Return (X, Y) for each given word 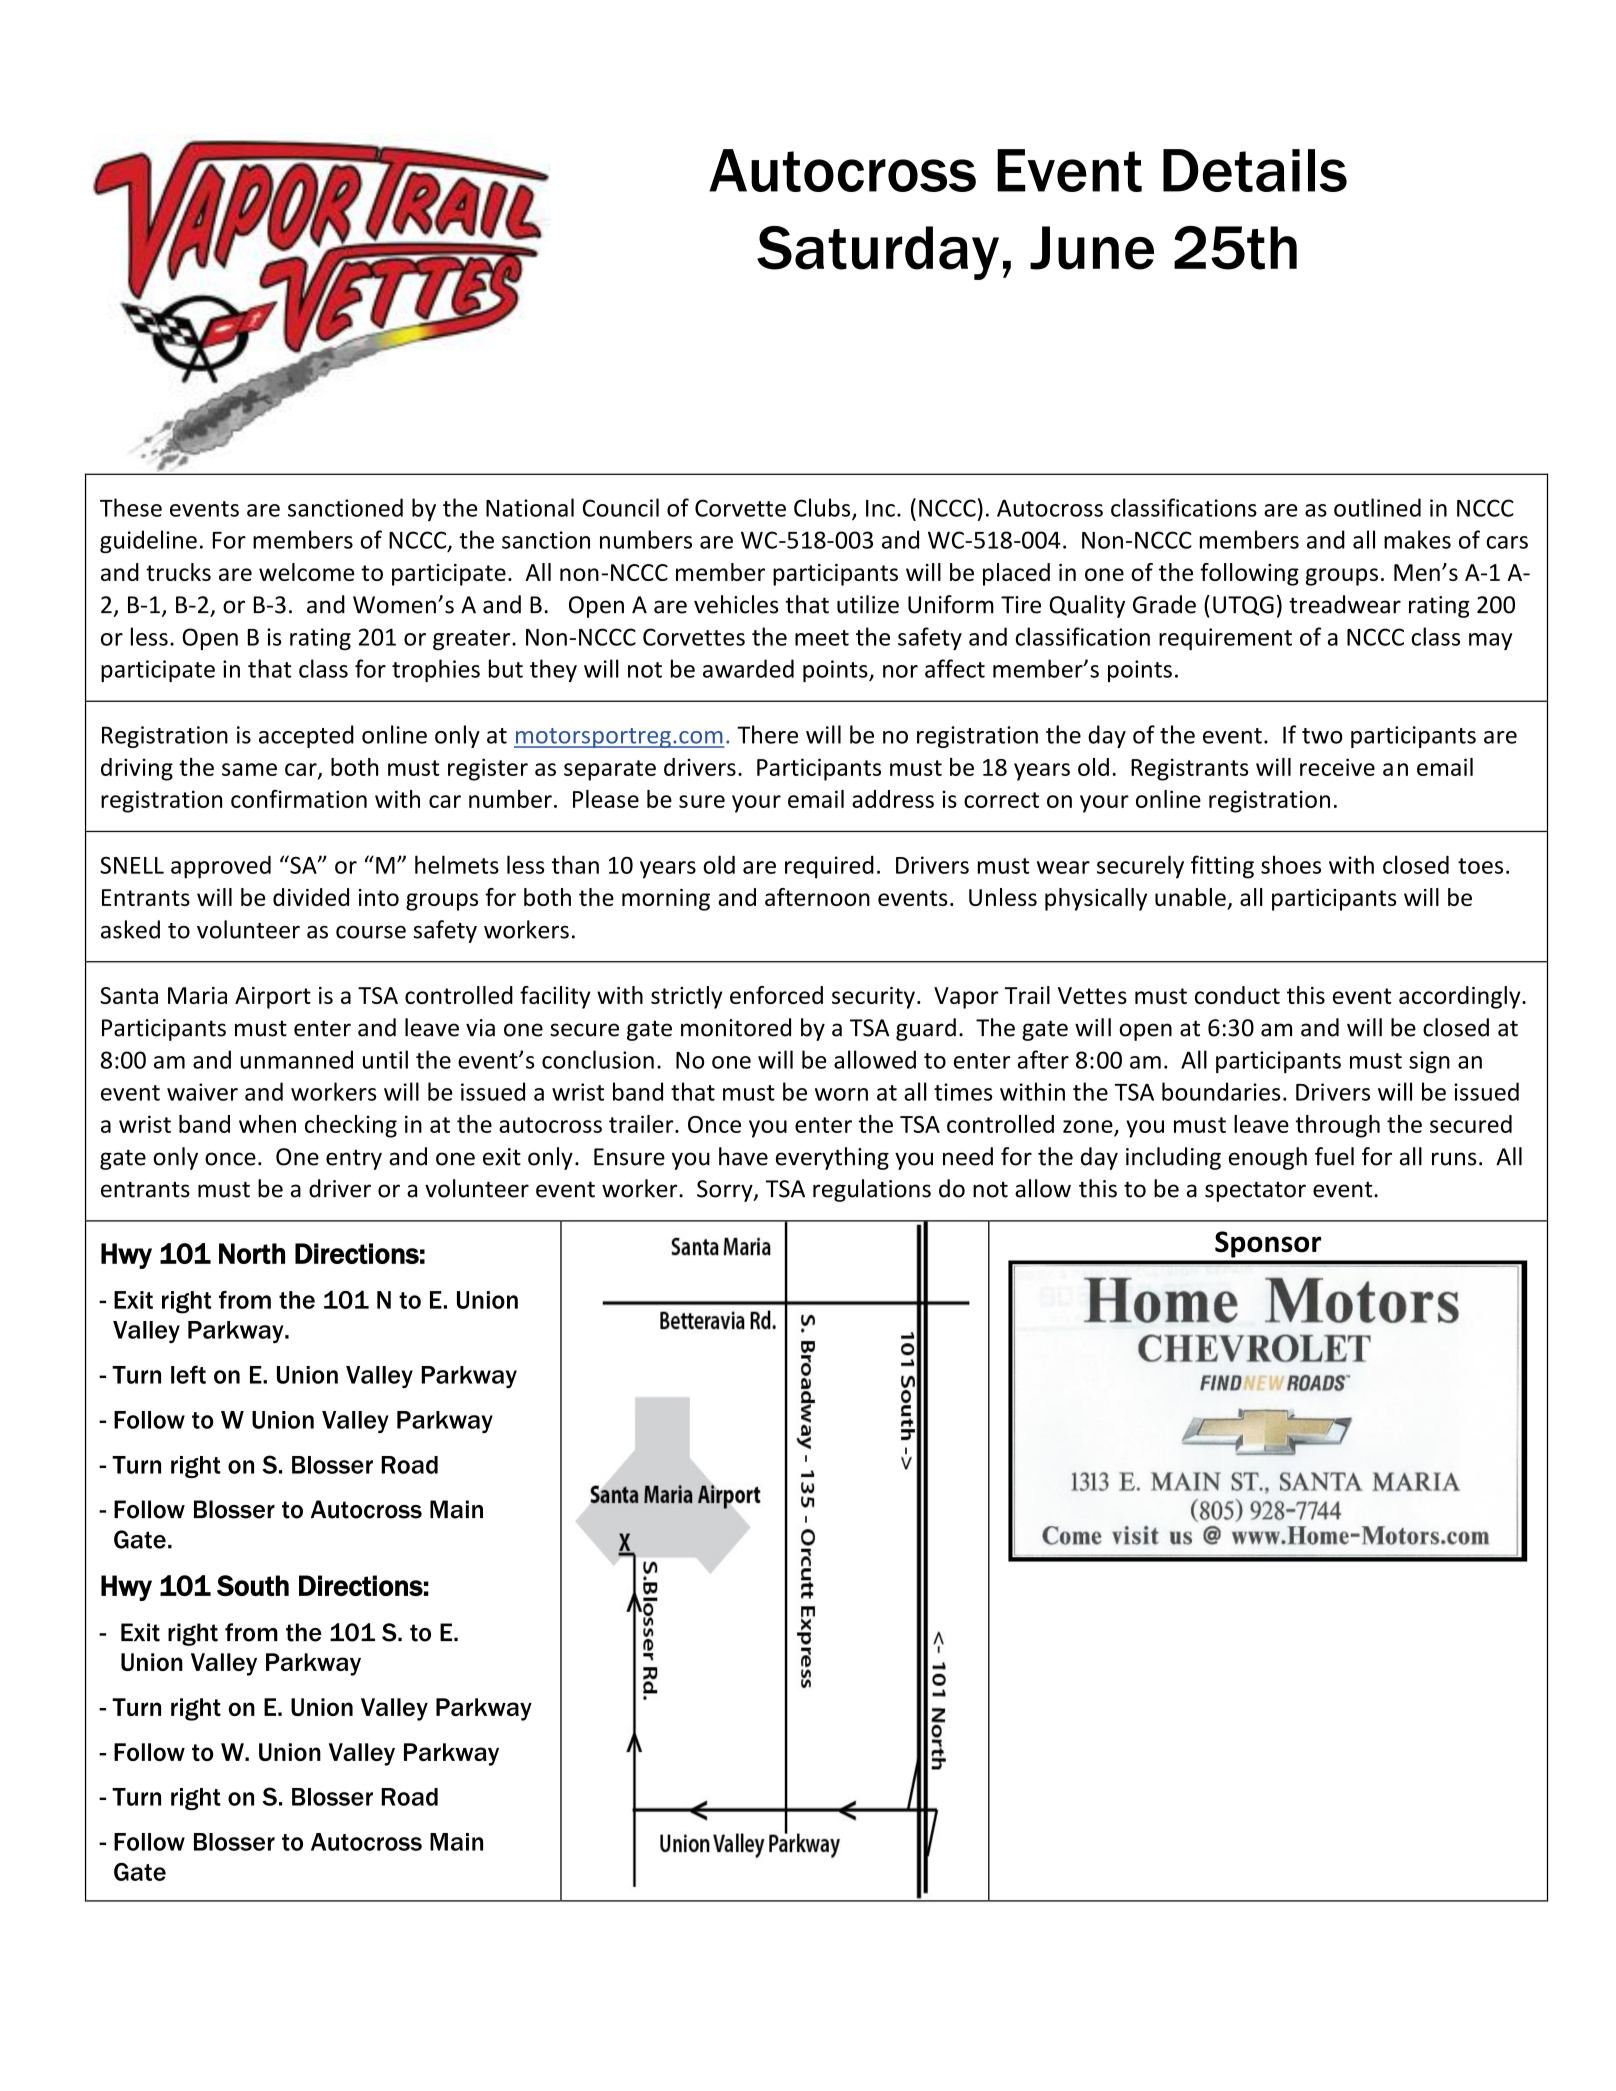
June (1092, 248)
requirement (1225, 639)
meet (822, 638)
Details (1255, 170)
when (267, 1124)
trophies (436, 670)
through (1338, 1126)
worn (841, 1094)
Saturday (878, 253)
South (253, 1585)
